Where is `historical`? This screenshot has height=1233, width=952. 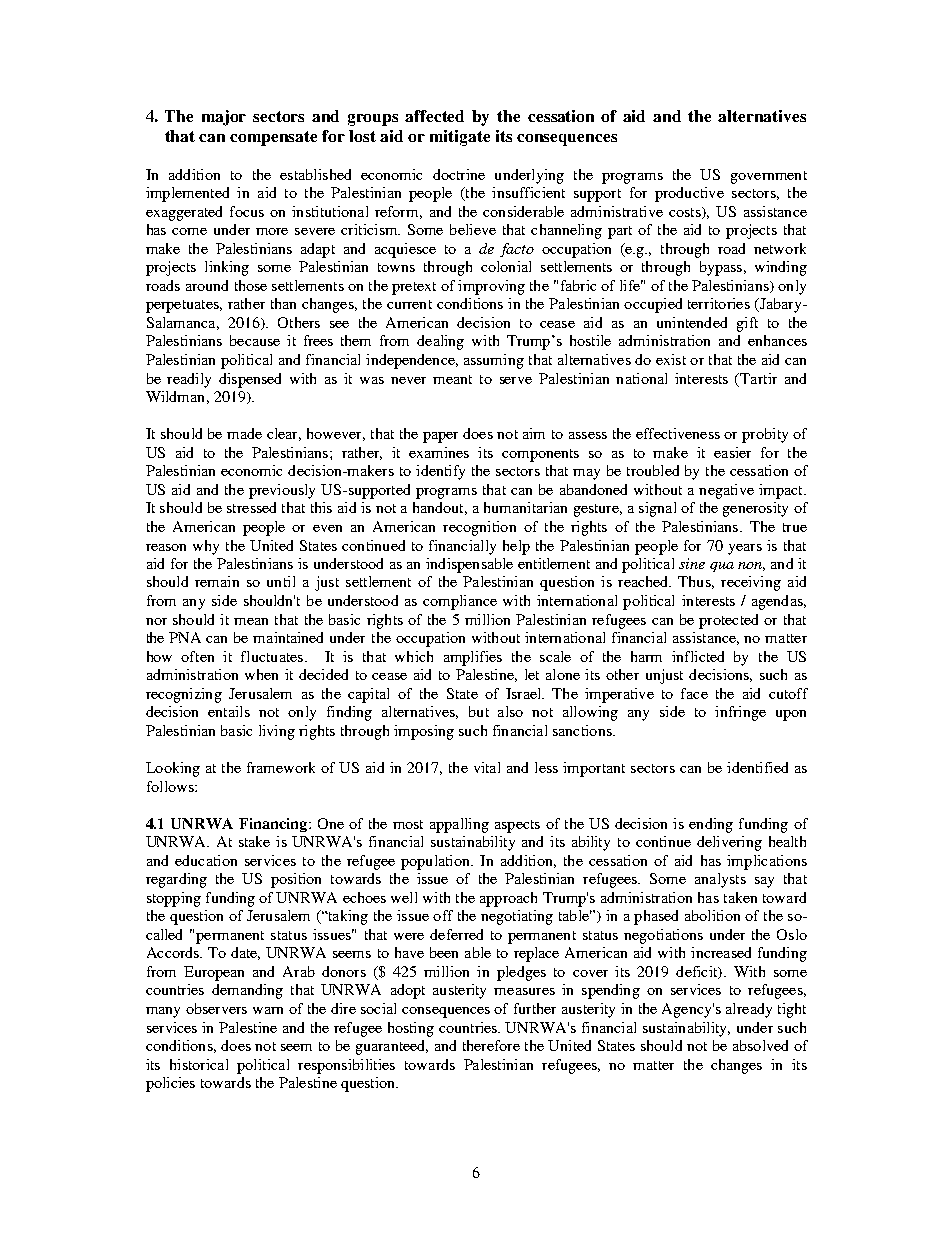
historical is located at coordinates (199, 1064).
